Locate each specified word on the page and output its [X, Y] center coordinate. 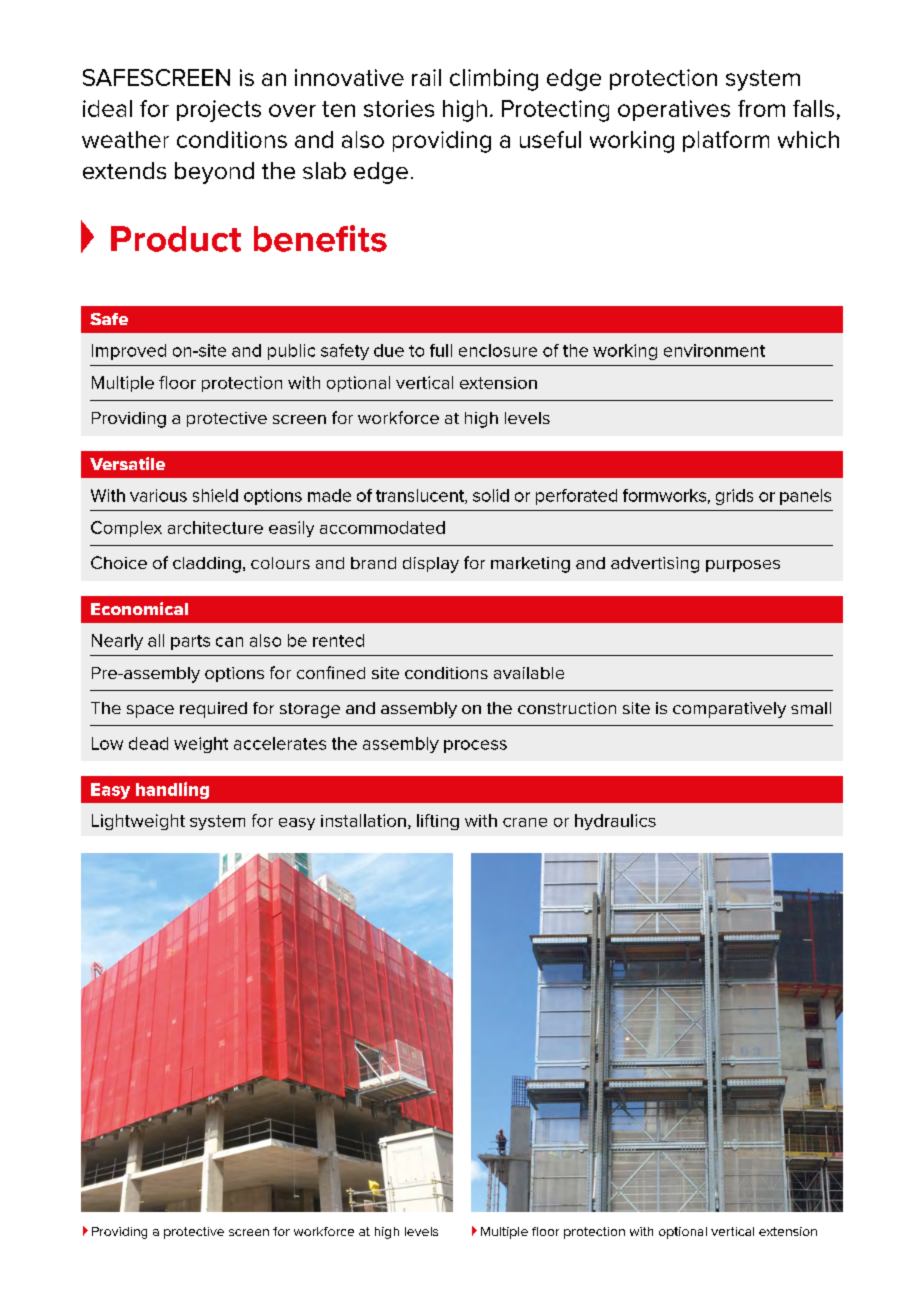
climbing [494, 80]
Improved [129, 352]
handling [172, 790]
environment [714, 350]
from [761, 108]
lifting [438, 822]
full [441, 350]
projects [219, 111]
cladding [207, 565]
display [431, 565]
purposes [743, 566]
